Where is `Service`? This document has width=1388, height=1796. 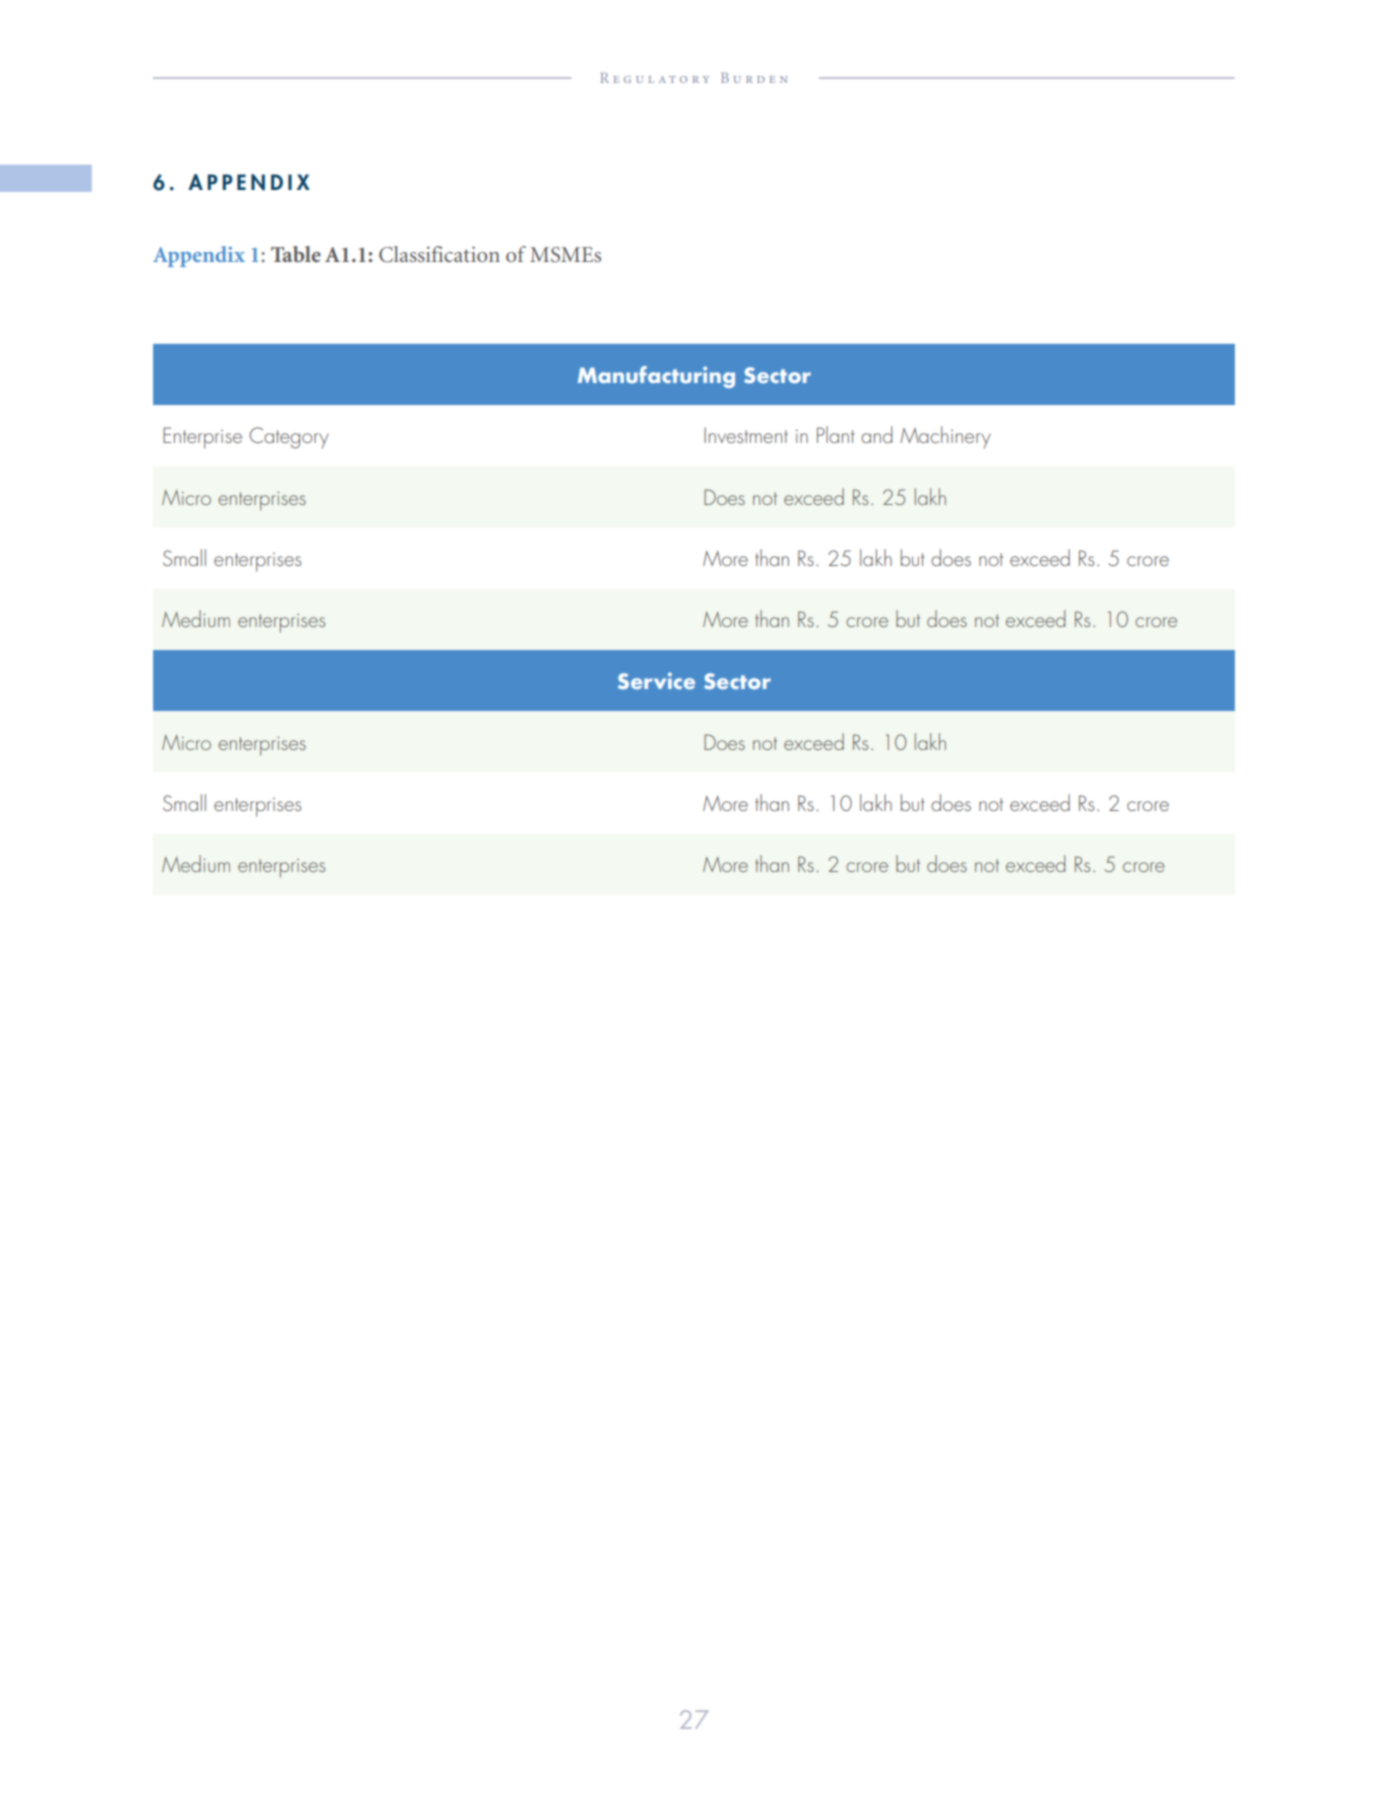 Service is located at coordinates (656, 681).
